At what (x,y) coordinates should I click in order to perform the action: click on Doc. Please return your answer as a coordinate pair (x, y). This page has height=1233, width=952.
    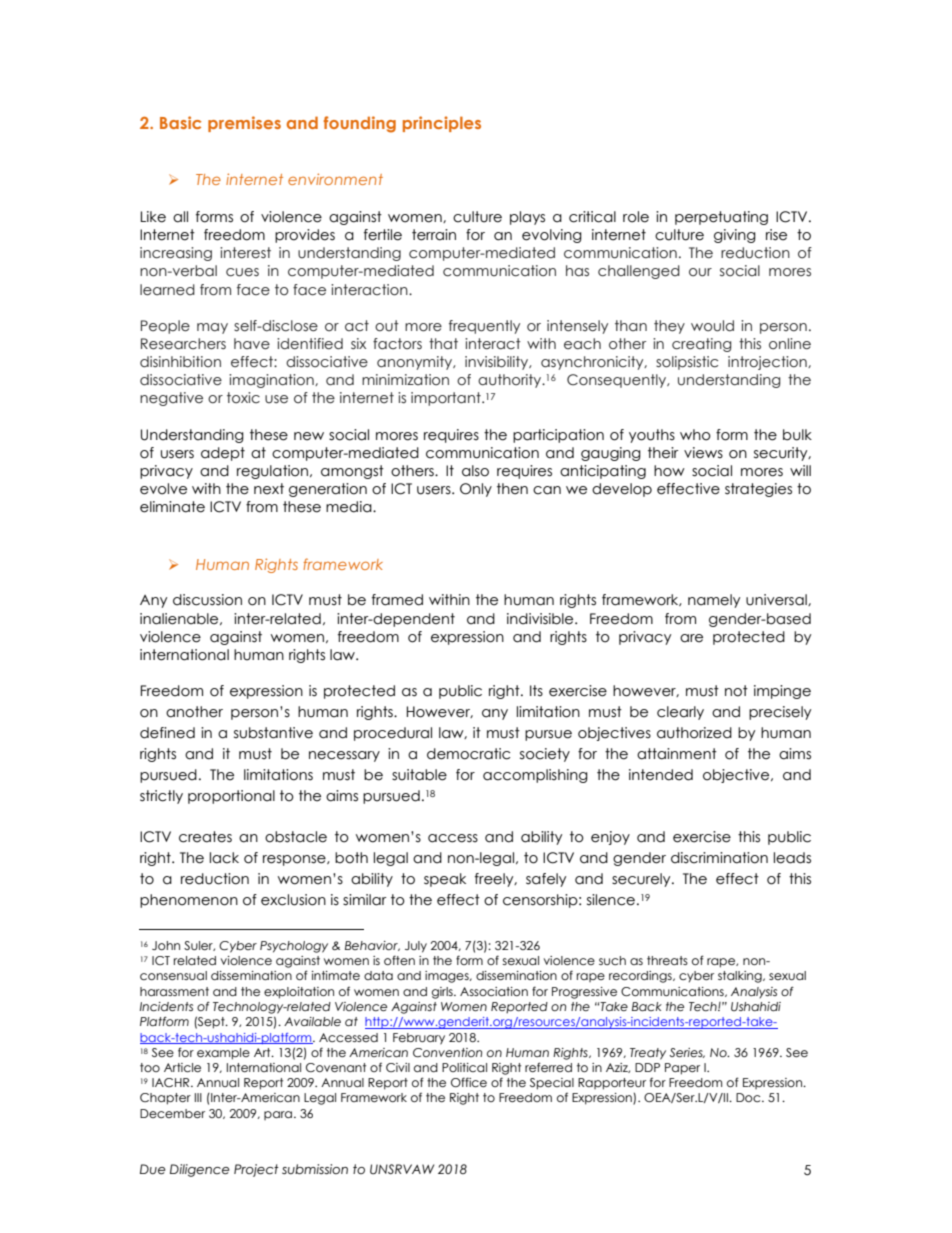
    Looking at the image, I should click on (749, 1097).
